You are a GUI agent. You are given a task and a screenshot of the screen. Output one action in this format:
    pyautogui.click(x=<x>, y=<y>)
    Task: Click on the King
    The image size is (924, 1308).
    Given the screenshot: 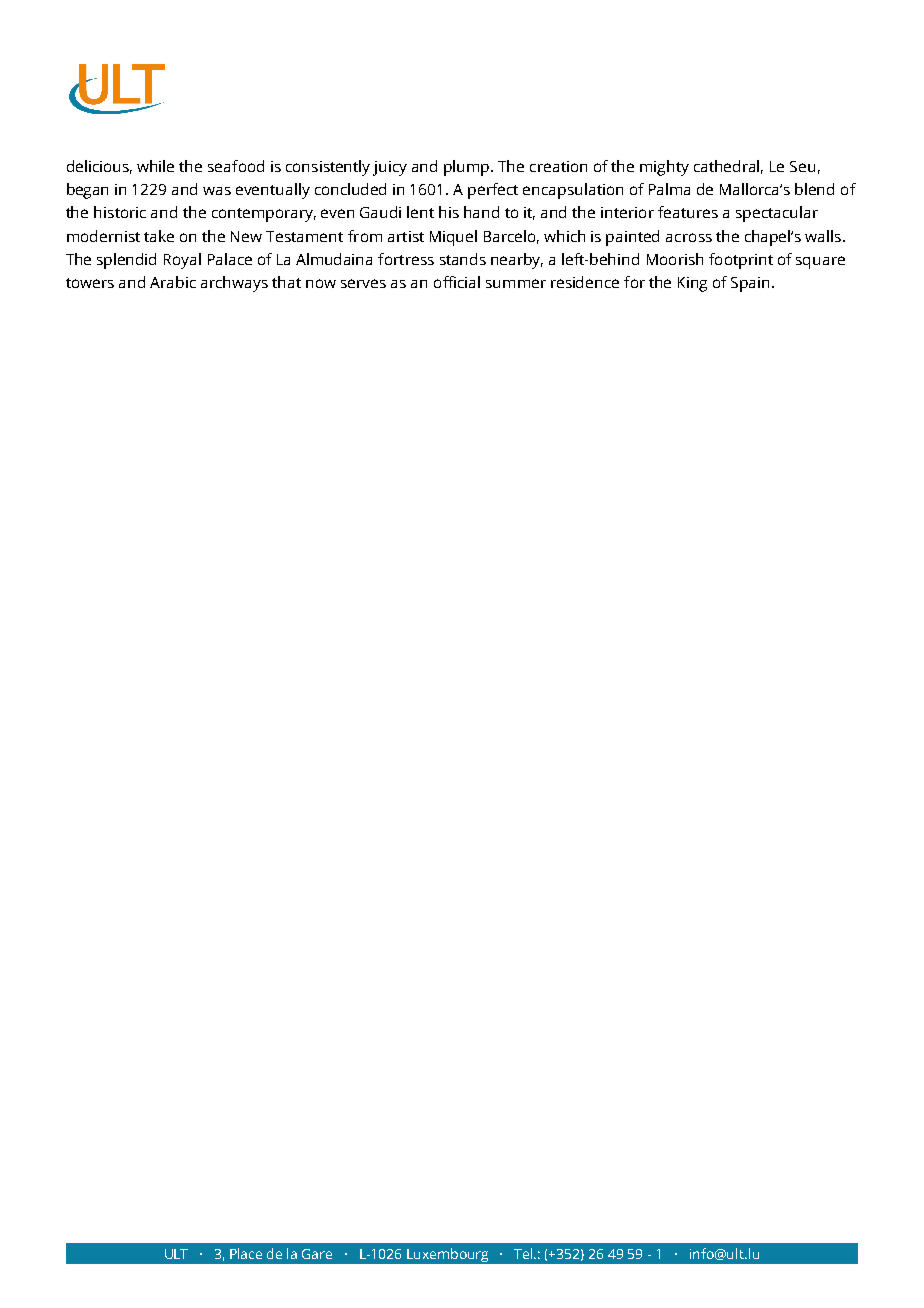 What is the action you would take?
    pyautogui.click(x=692, y=284)
